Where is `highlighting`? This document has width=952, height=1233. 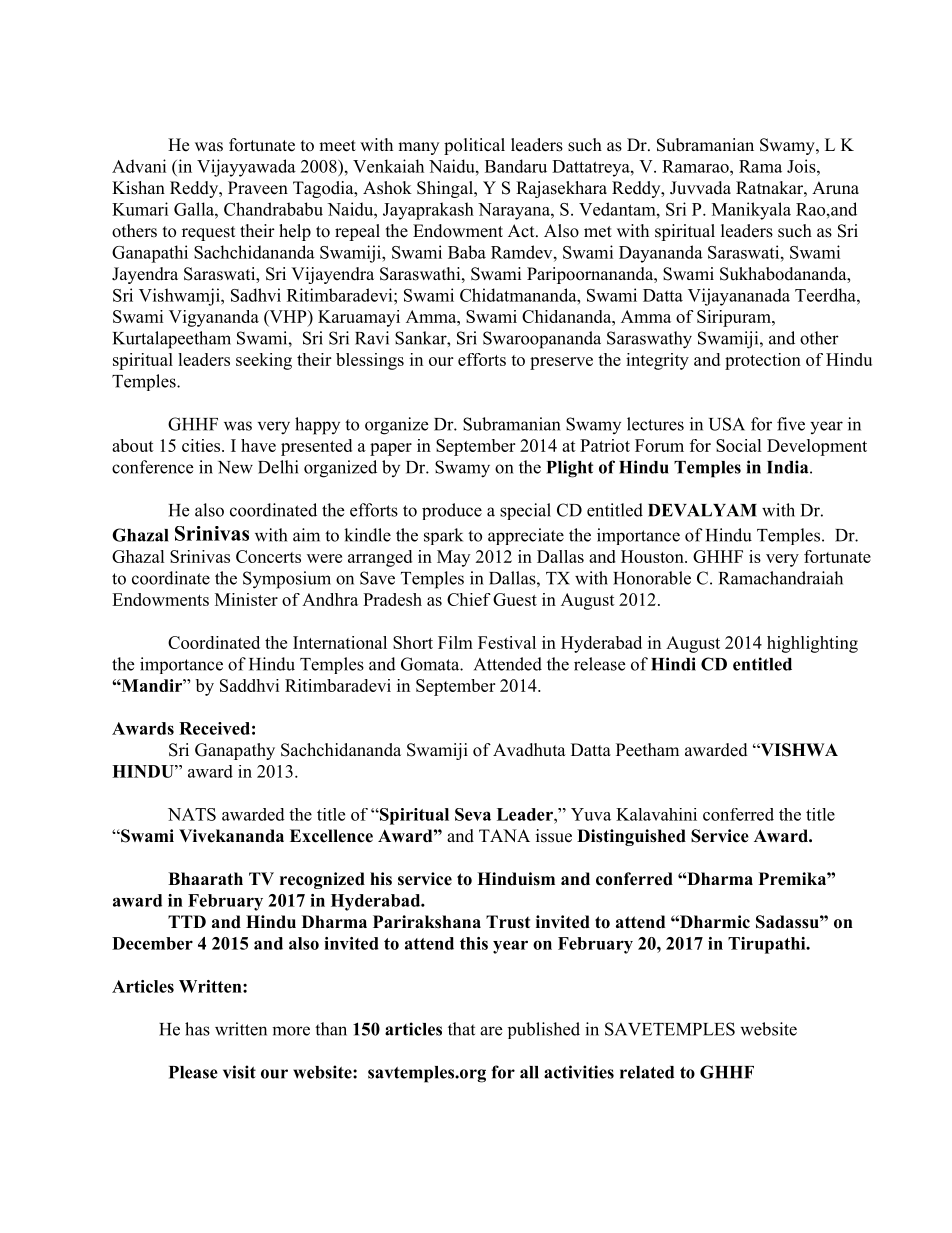
highlighting is located at coordinates (812, 644).
